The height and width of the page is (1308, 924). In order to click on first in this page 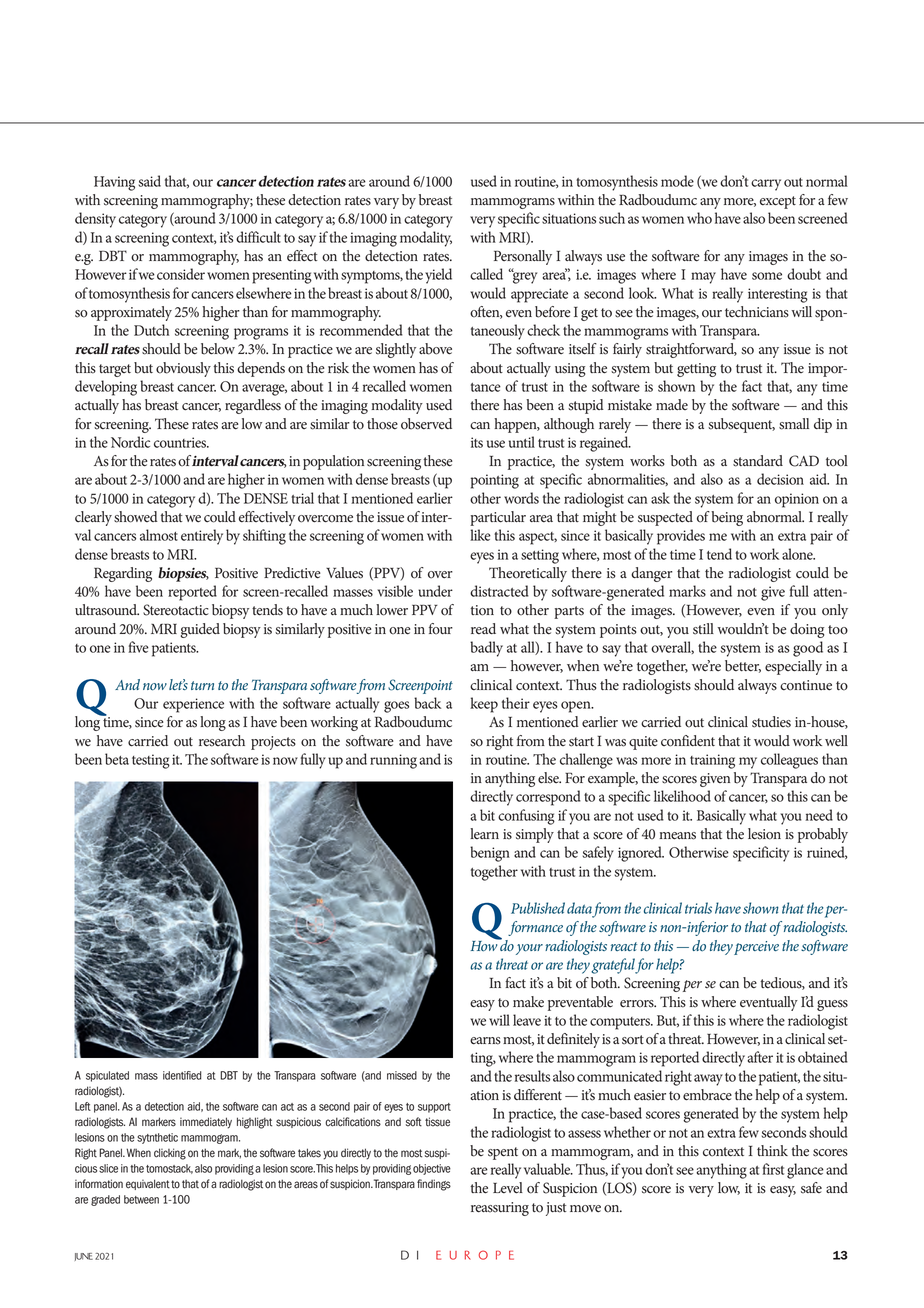, I will do `click(773, 1169)`.
